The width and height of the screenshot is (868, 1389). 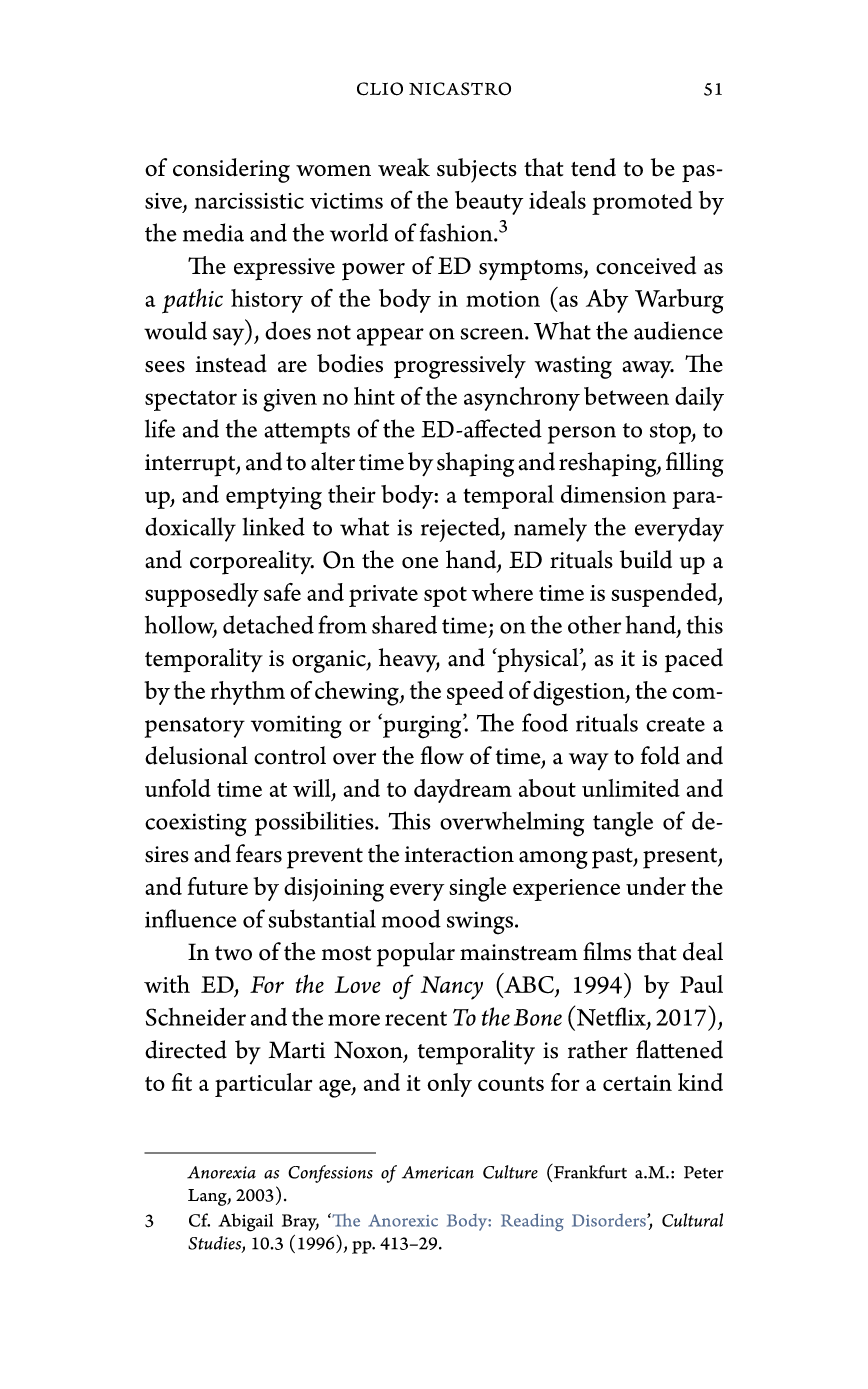 What do you see at coordinates (461, 529) in the screenshot?
I see `rejected` at bounding box center [461, 529].
